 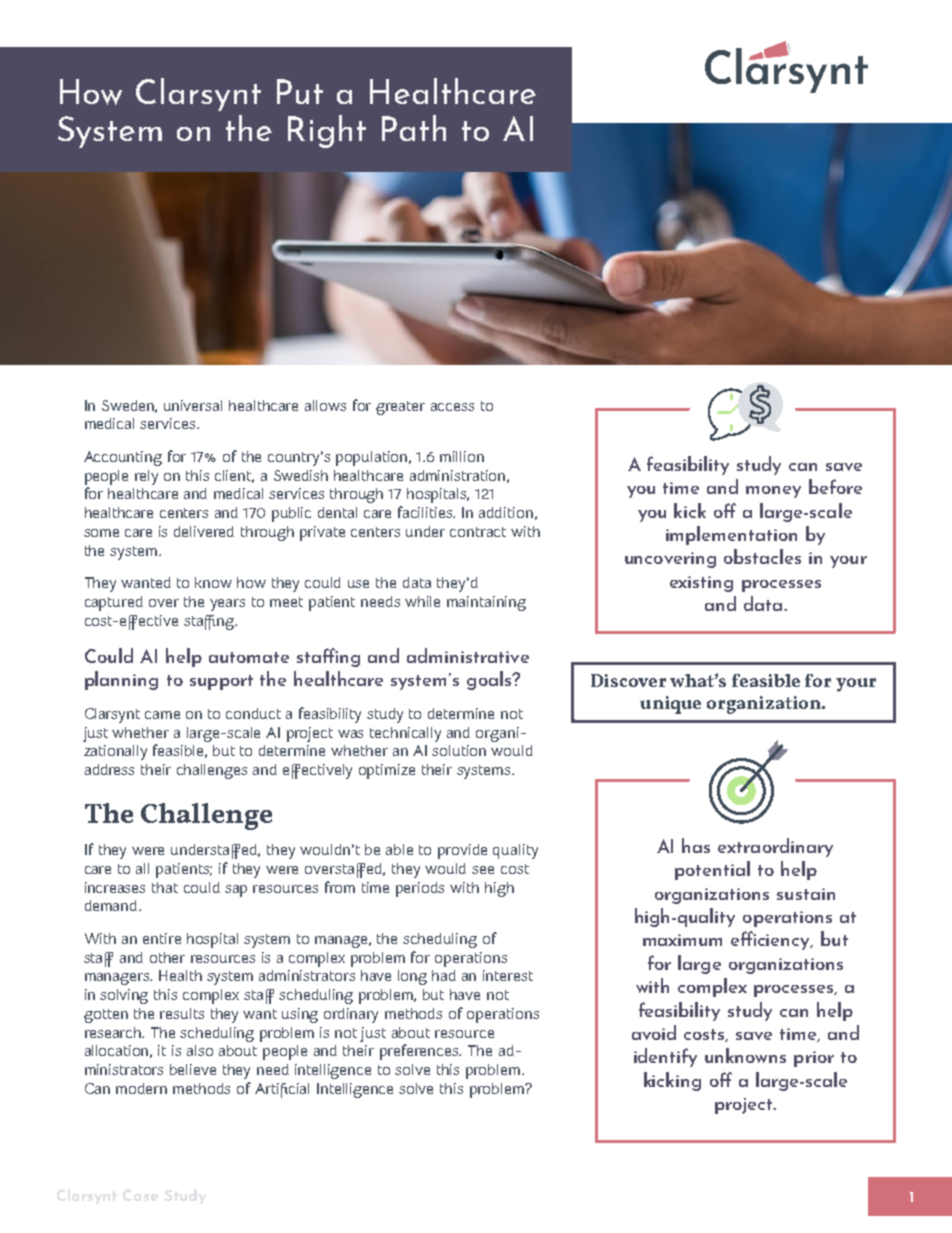 I want to click on universal, so click(x=193, y=405).
